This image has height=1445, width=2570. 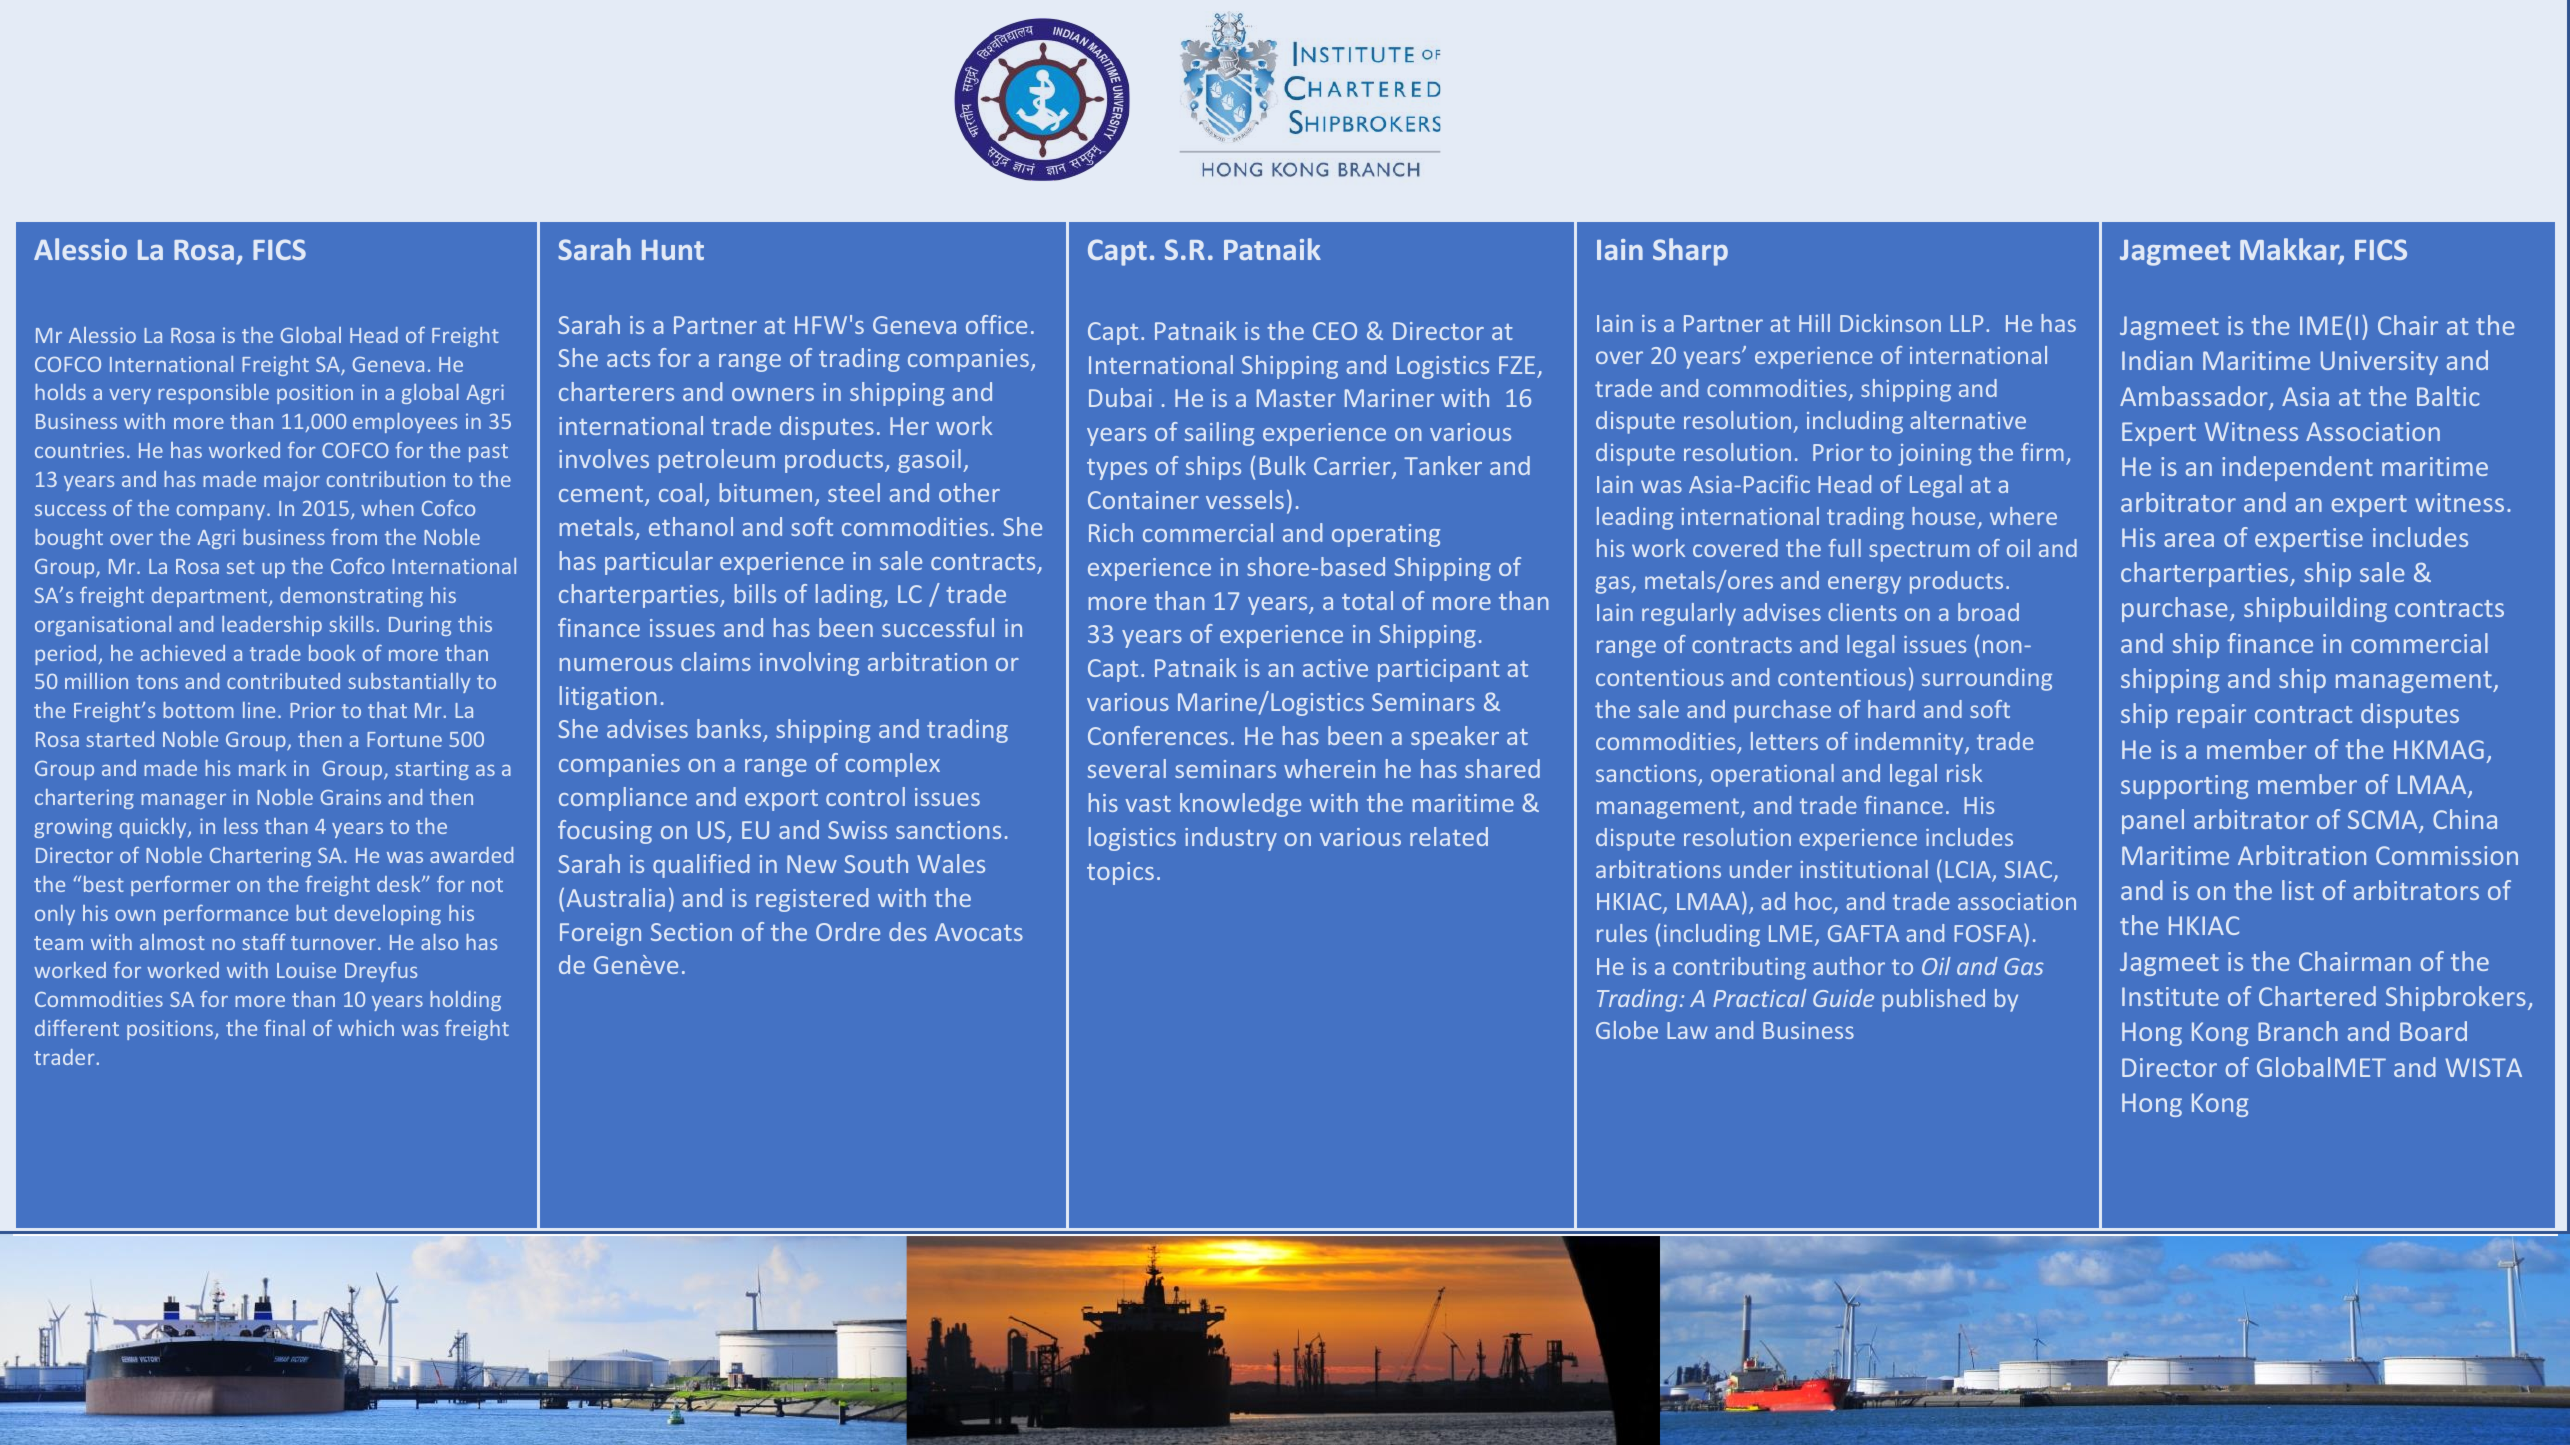 I want to click on broad, so click(x=1988, y=612).
